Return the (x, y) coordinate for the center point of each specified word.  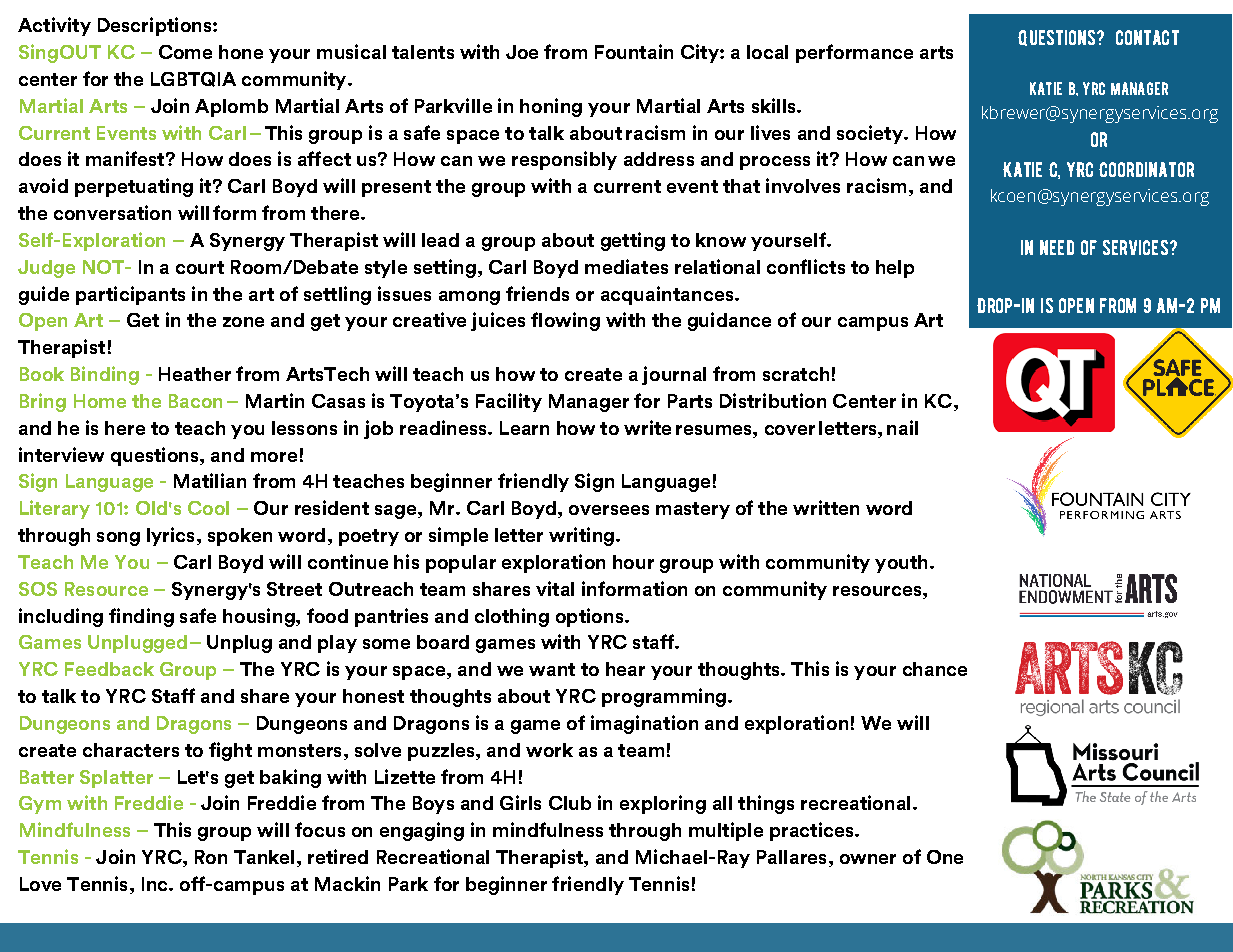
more (274, 457)
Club (570, 803)
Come (185, 52)
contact (1147, 37)
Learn (524, 428)
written (826, 507)
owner (868, 859)
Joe (522, 52)
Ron (211, 857)
